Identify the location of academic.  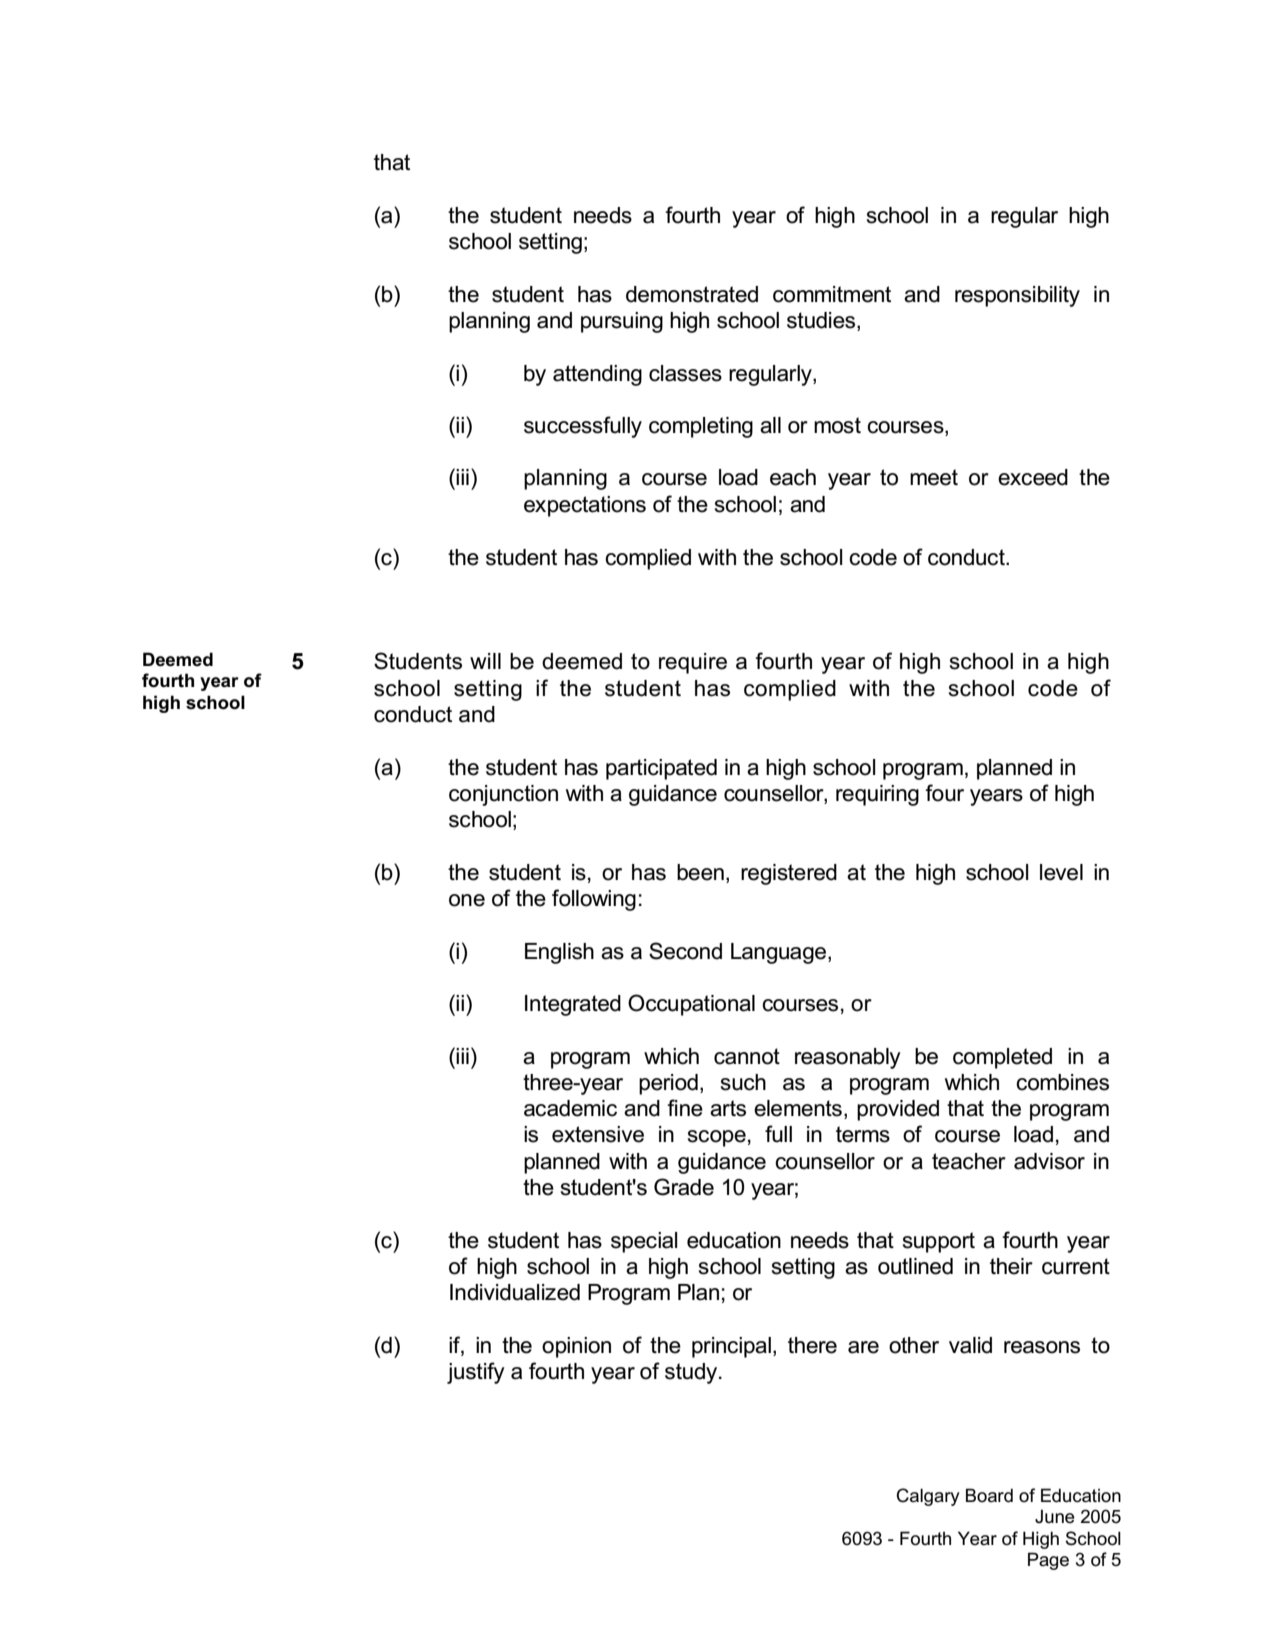
(570, 1108).
